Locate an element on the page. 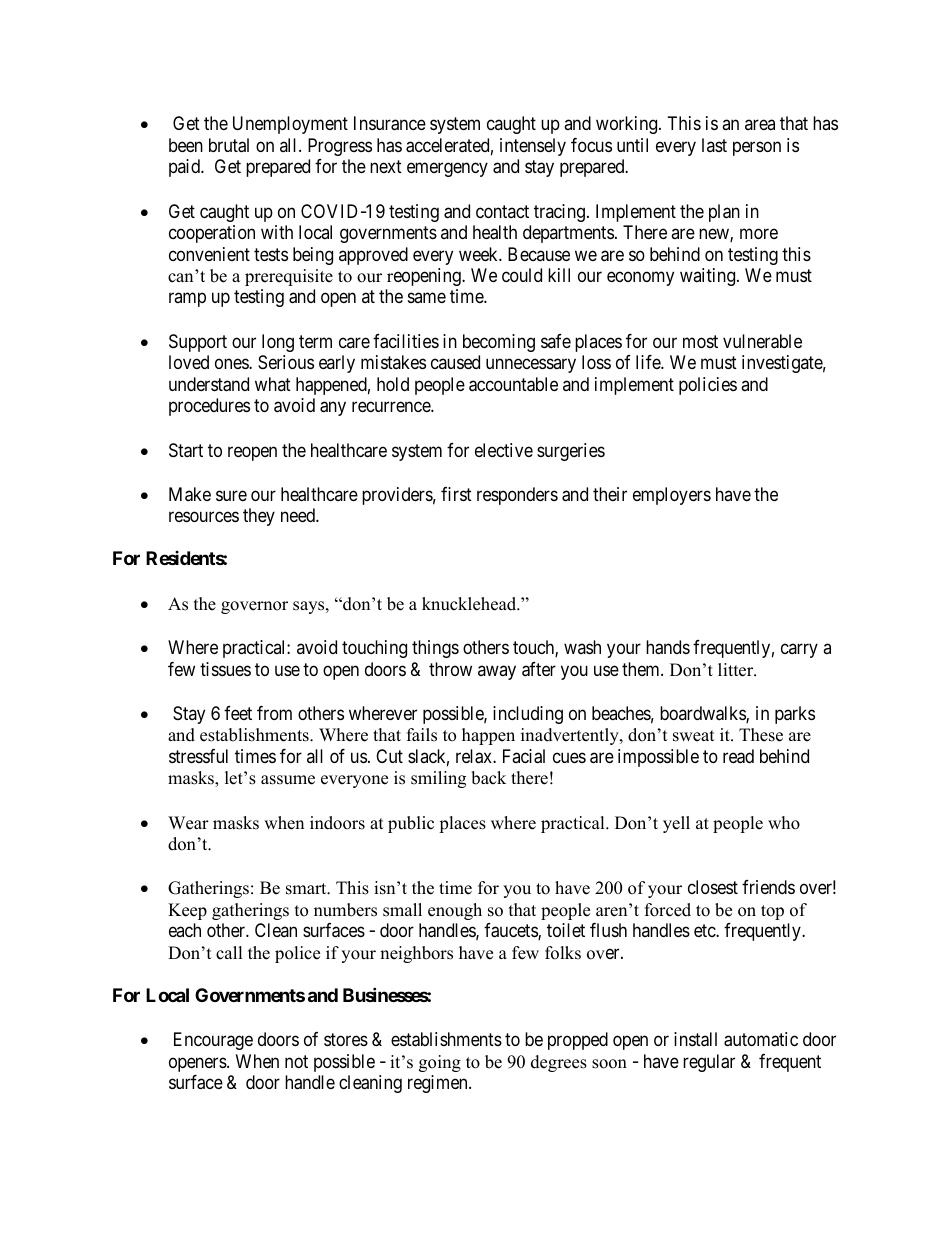  what is located at coordinates (273, 384).
